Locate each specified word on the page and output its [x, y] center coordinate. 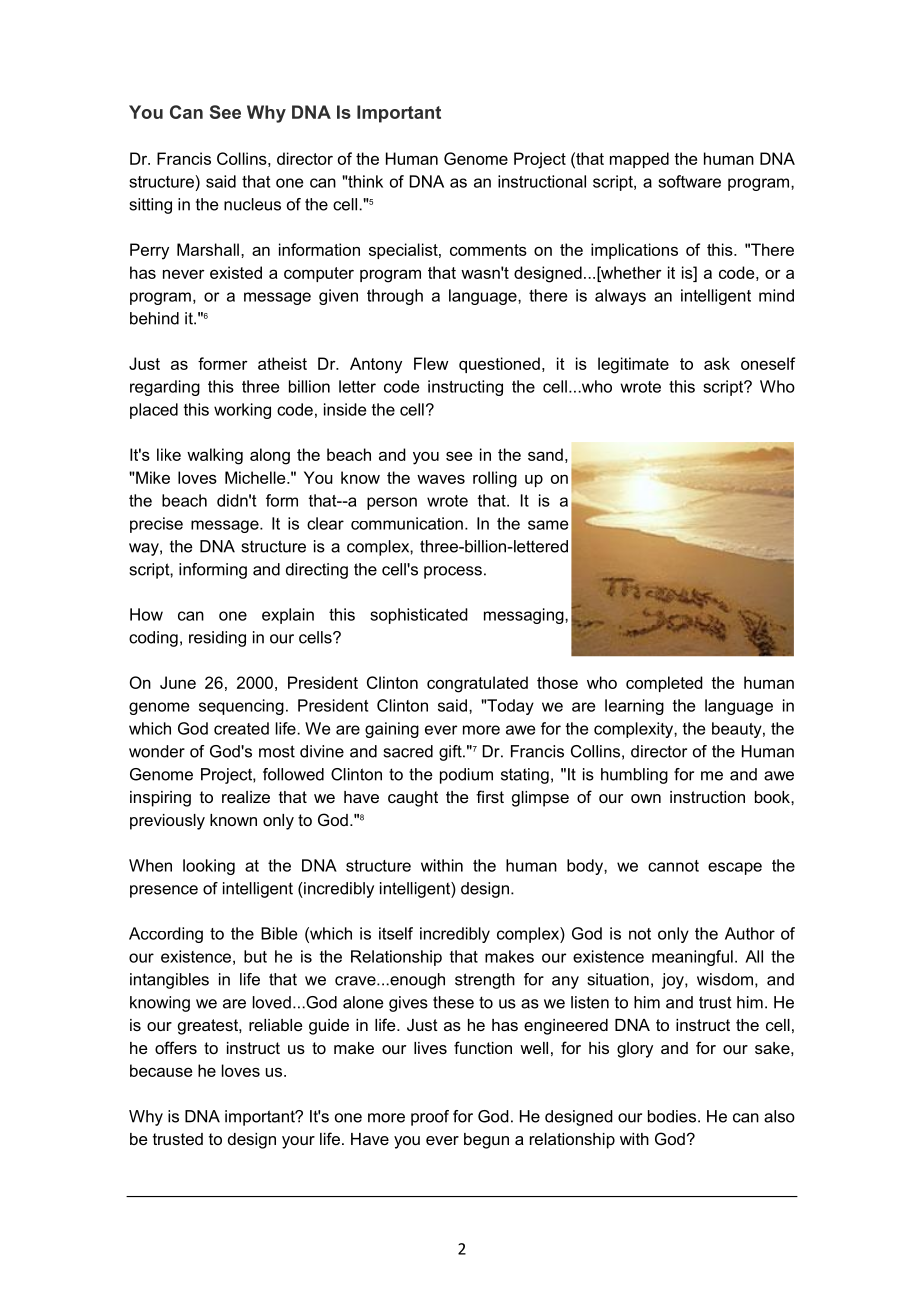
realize [246, 797]
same [548, 525]
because [161, 1070]
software [689, 181]
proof [430, 1118]
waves [441, 479]
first [490, 796]
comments [488, 250]
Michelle [256, 477]
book [773, 797]
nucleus [252, 204]
